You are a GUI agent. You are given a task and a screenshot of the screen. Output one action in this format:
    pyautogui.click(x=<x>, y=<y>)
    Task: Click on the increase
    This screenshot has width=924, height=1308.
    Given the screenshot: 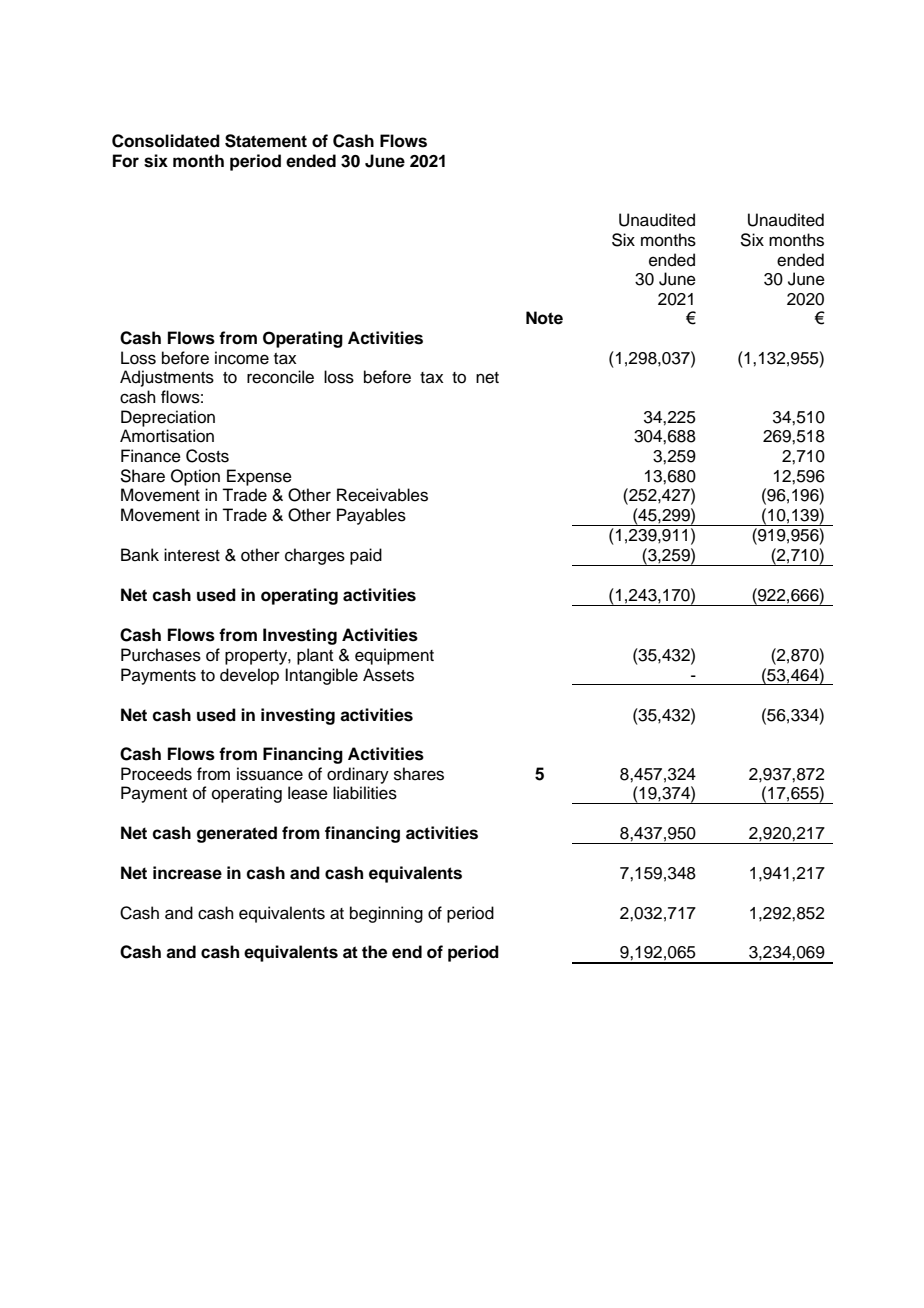 What is the action you would take?
    pyautogui.click(x=187, y=873)
